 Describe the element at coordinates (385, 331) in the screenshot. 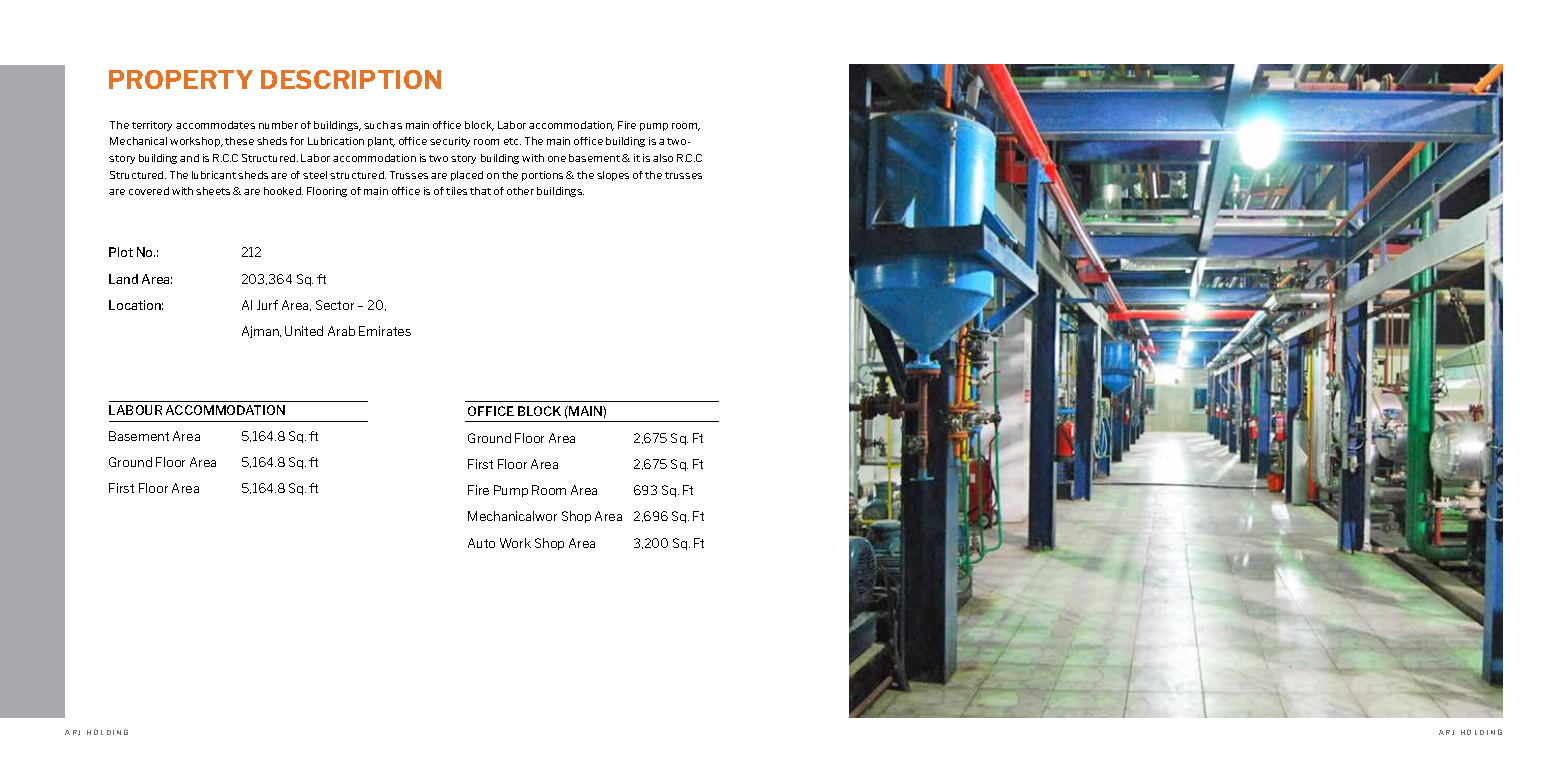

I see `Emirates` at that location.
